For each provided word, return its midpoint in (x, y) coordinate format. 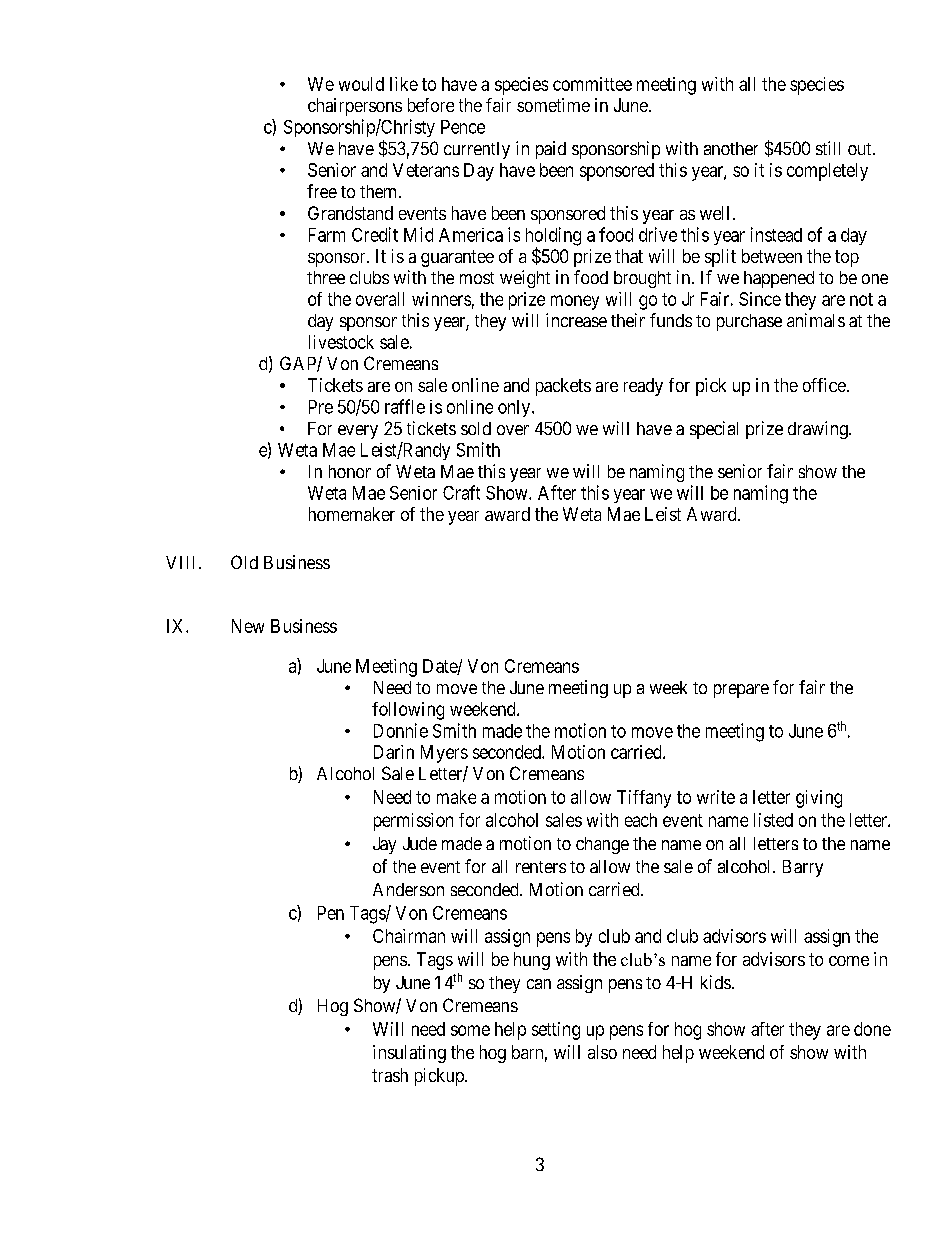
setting (556, 1031)
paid (551, 150)
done (872, 1029)
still (828, 148)
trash (390, 1075)
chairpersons (355, 107)
